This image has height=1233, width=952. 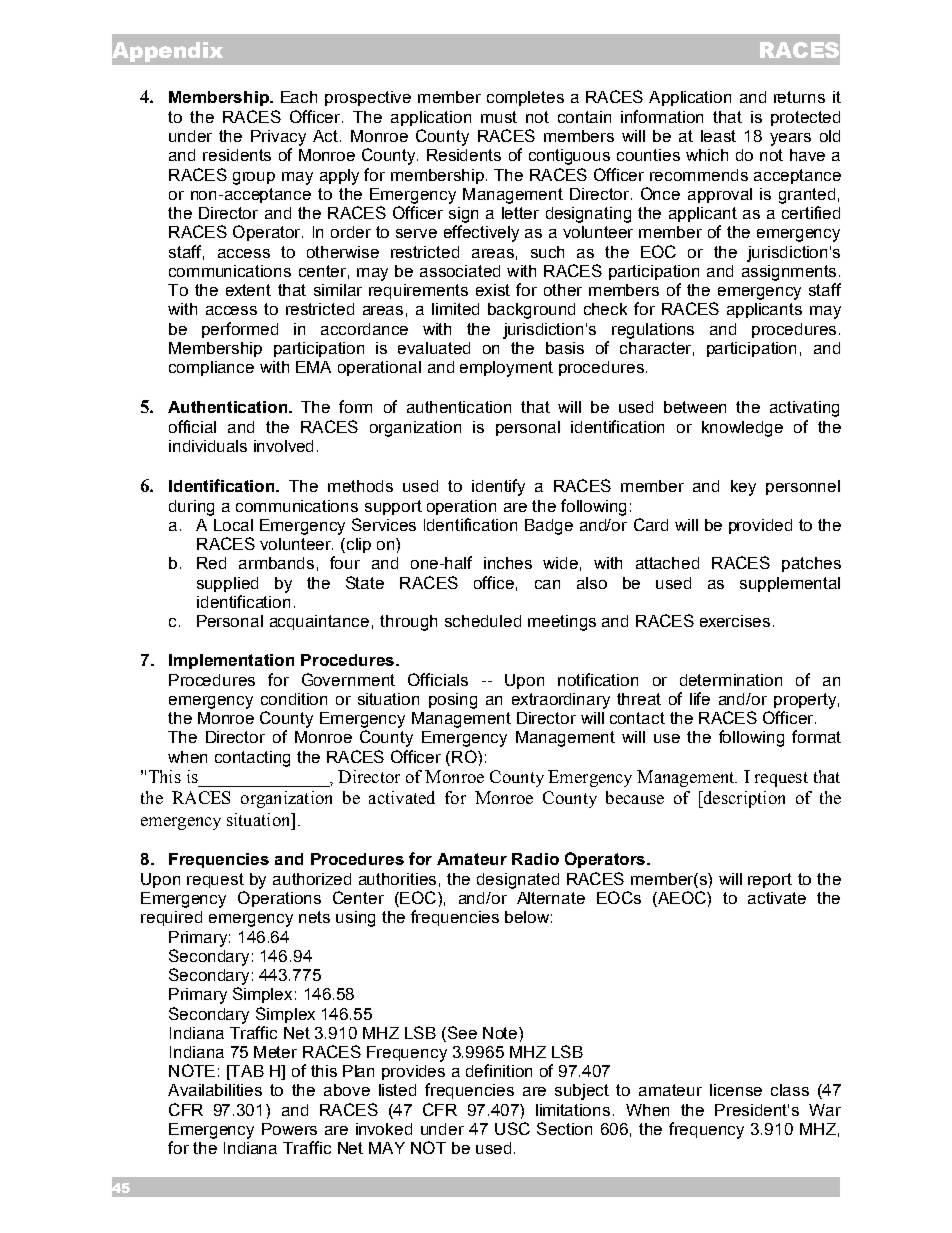 What do you see at coordinates (742, 429) in the image?
I see `knowledge` at bounding box center [742, 429].
